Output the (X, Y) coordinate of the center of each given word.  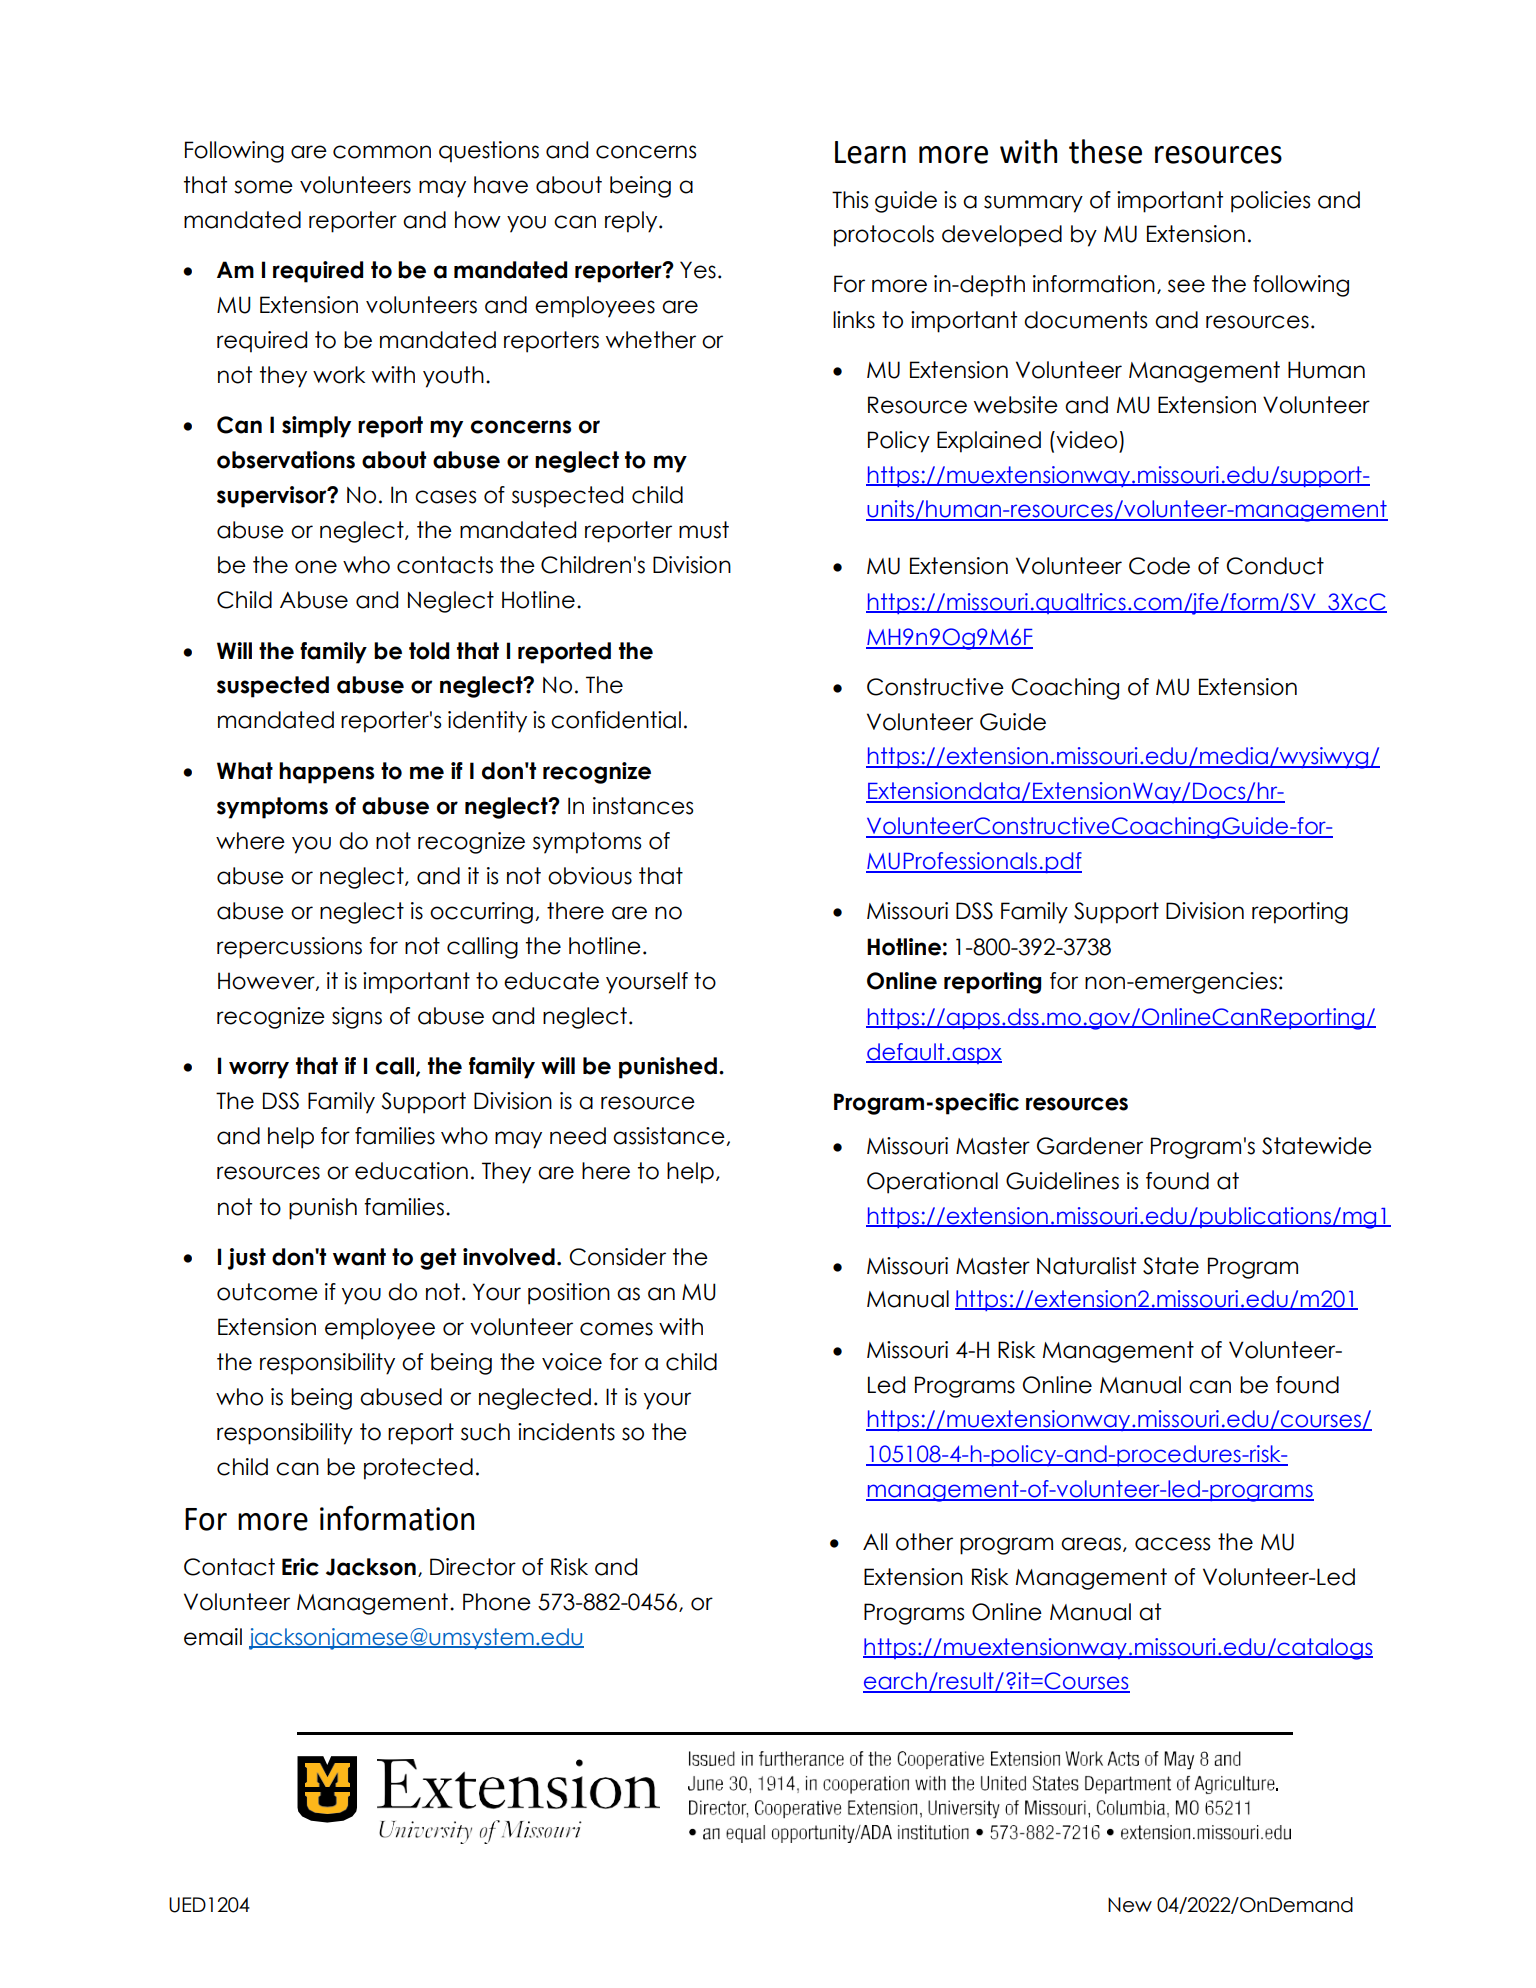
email (213, 1637)
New (1130, 1905)
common (382, 152)
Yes (698, 270)
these (1105, 151)
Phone (497, 1602)
